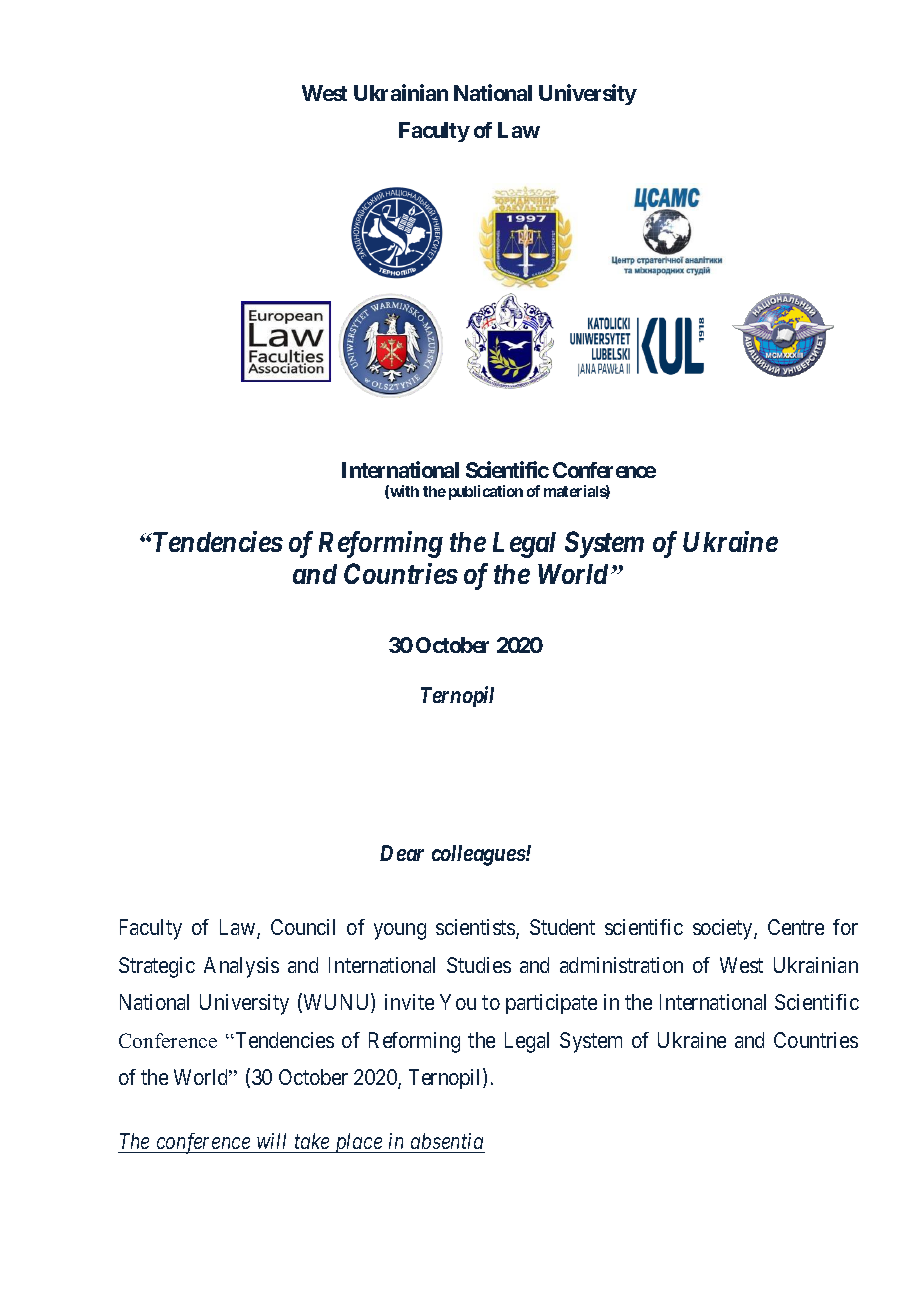  What do you see at coordinates (402, 853) in the screenshot?
I see `Dear` at bounding box center [402, 853].
